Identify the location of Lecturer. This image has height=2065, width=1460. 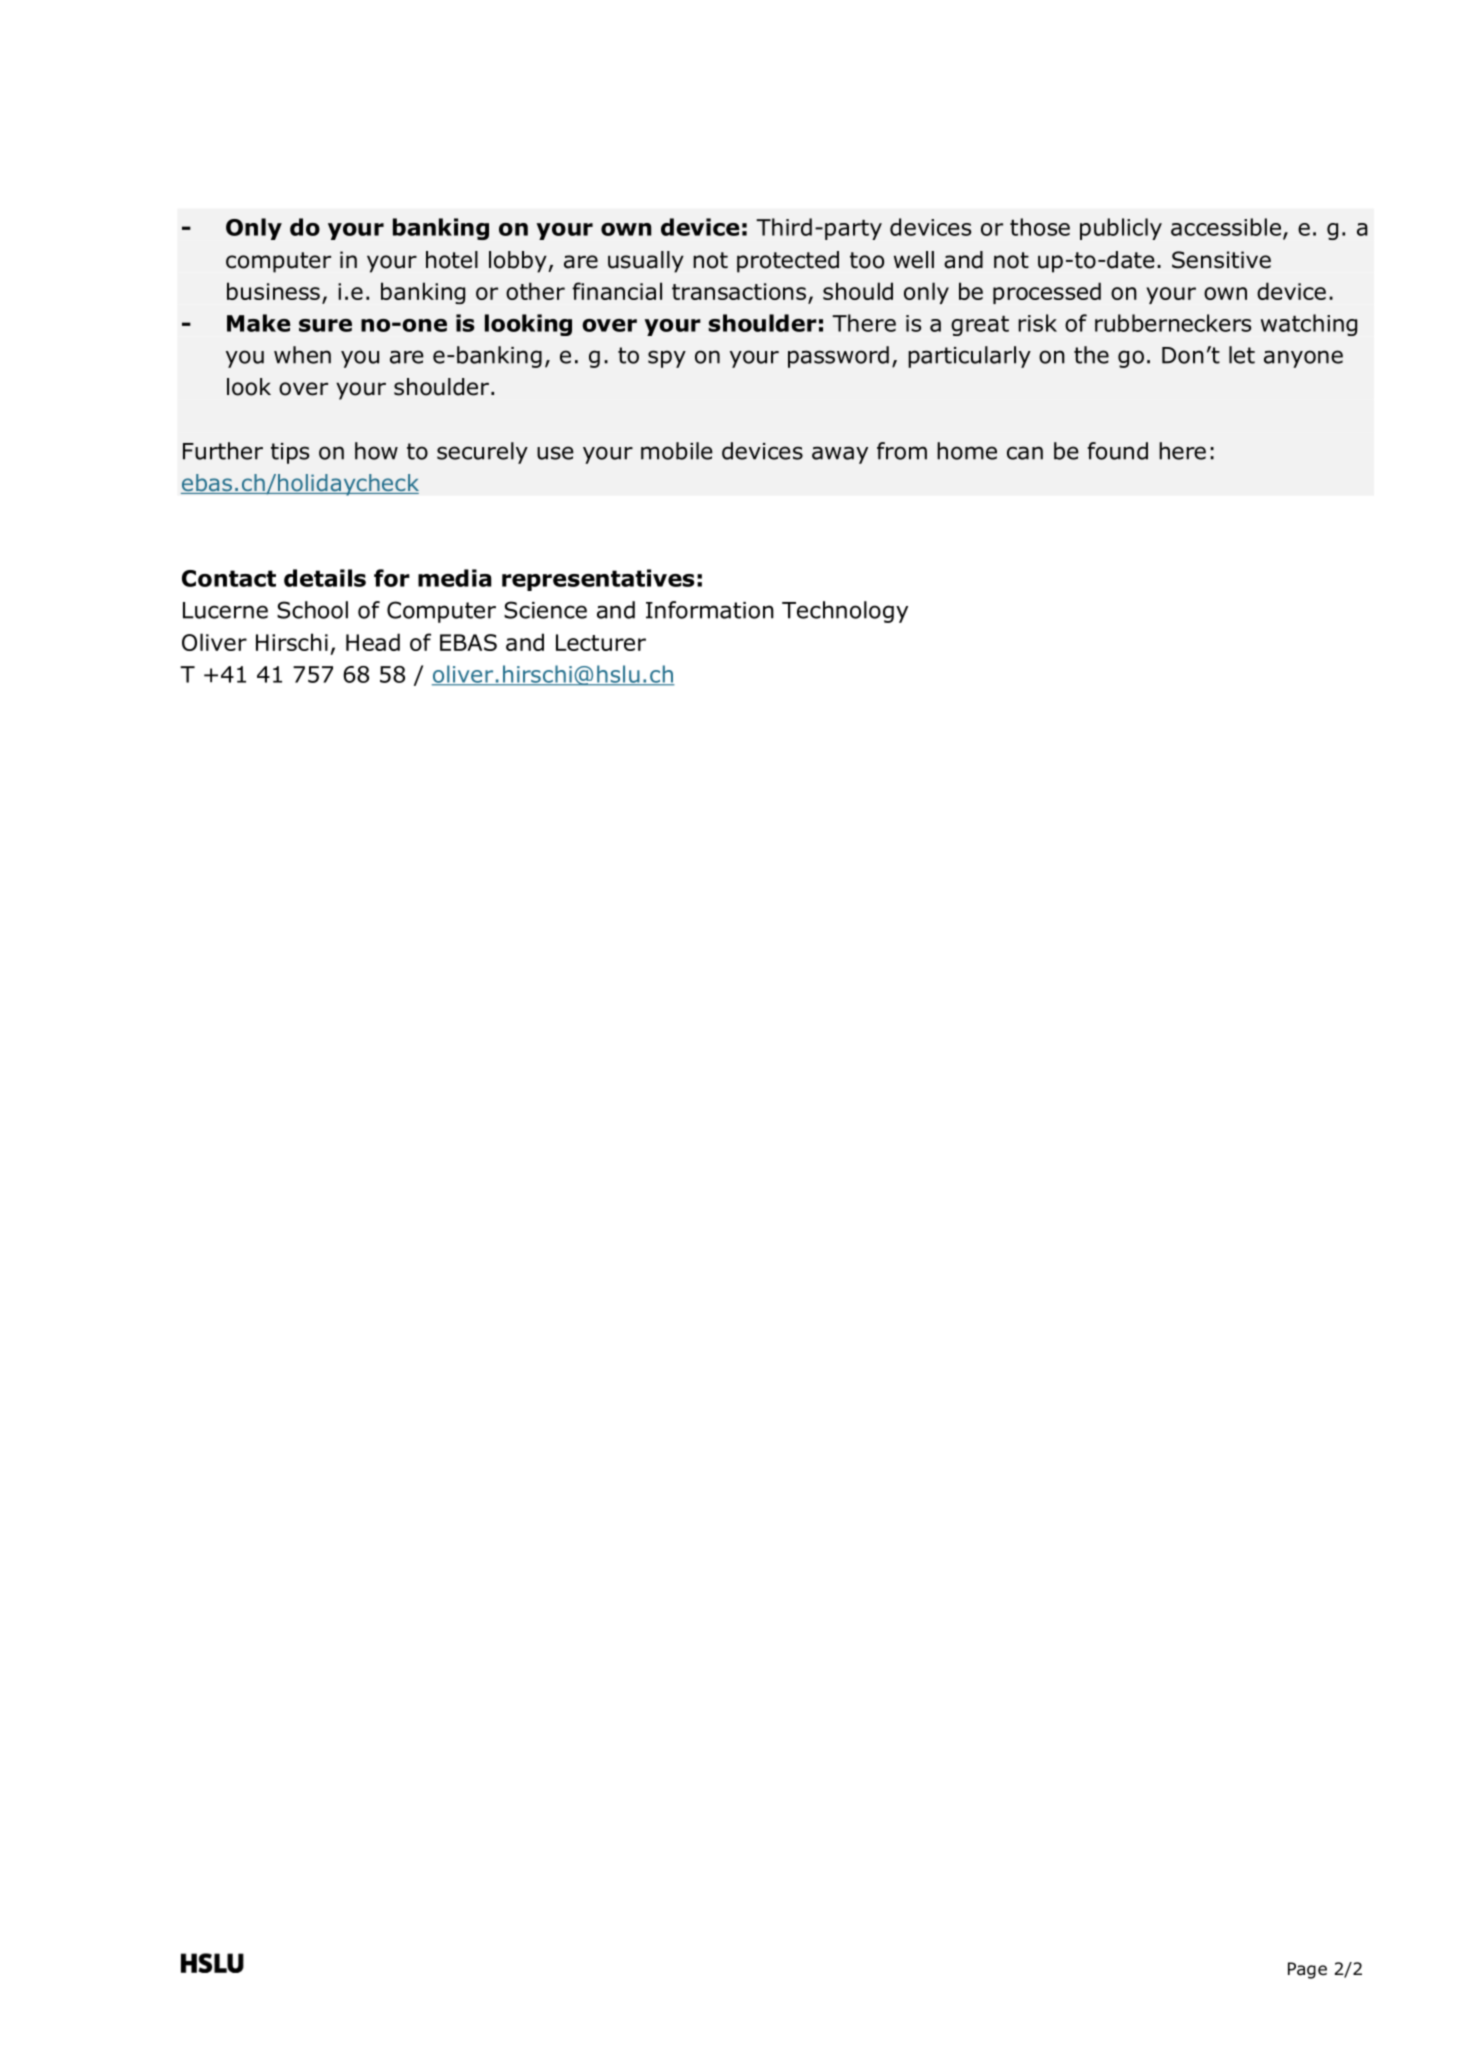
(601, 642).
